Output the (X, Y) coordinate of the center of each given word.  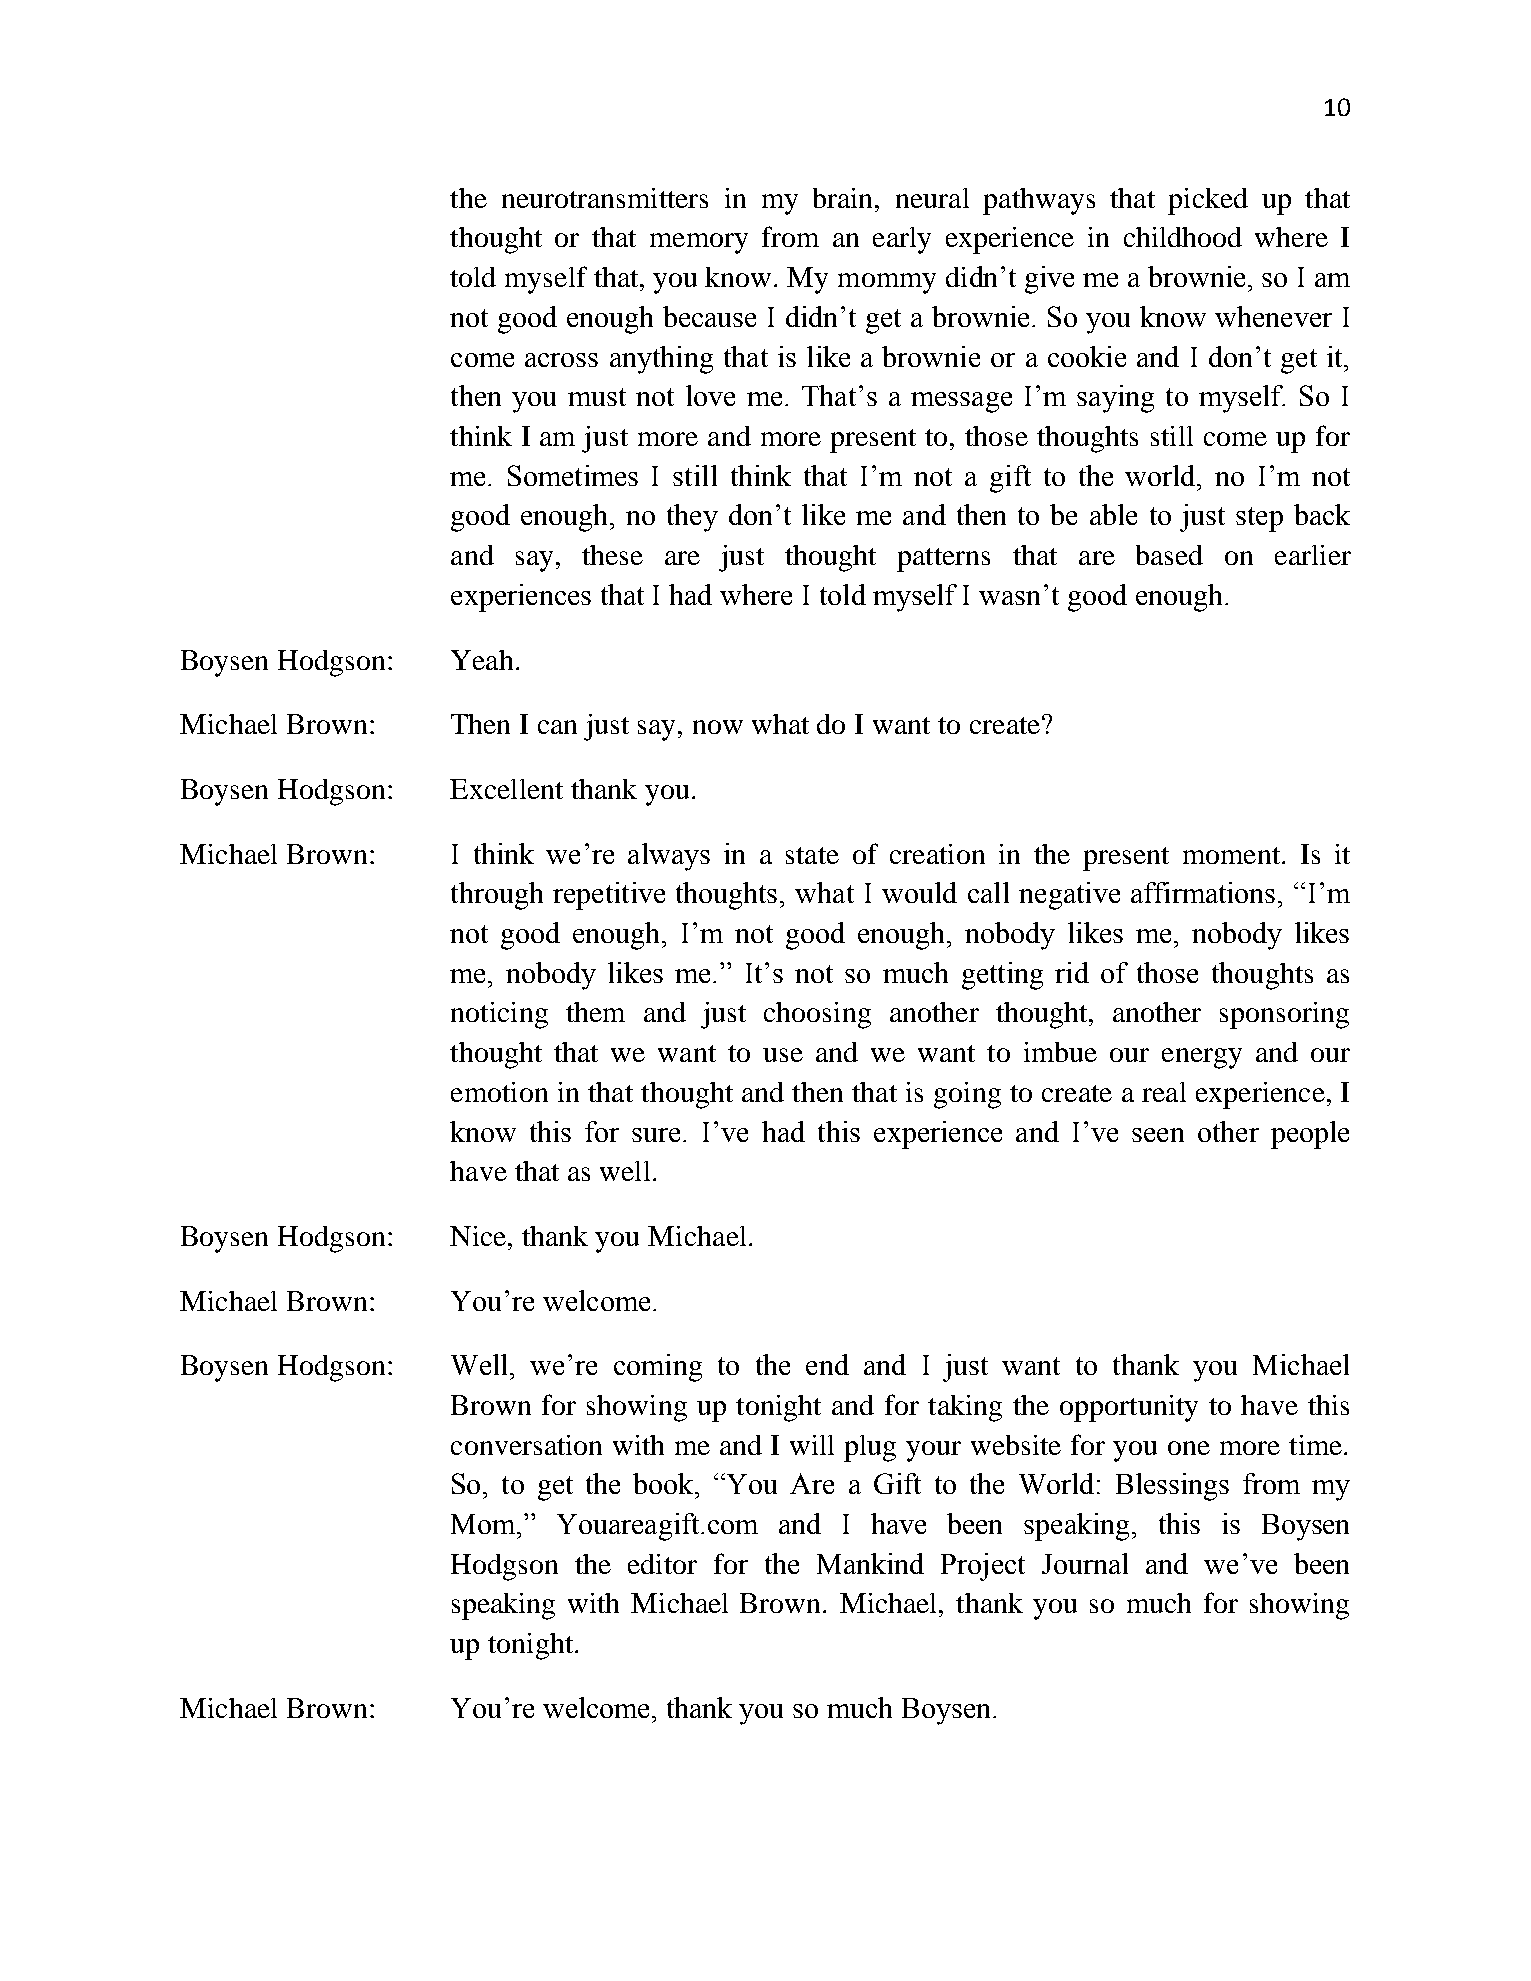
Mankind (870, 1563)
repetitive (609, 896)
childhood (1183, 237)
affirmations (1203, 892)
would (919, 892)
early (902, 240)
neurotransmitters (605, 198)
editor (662, 1564)
